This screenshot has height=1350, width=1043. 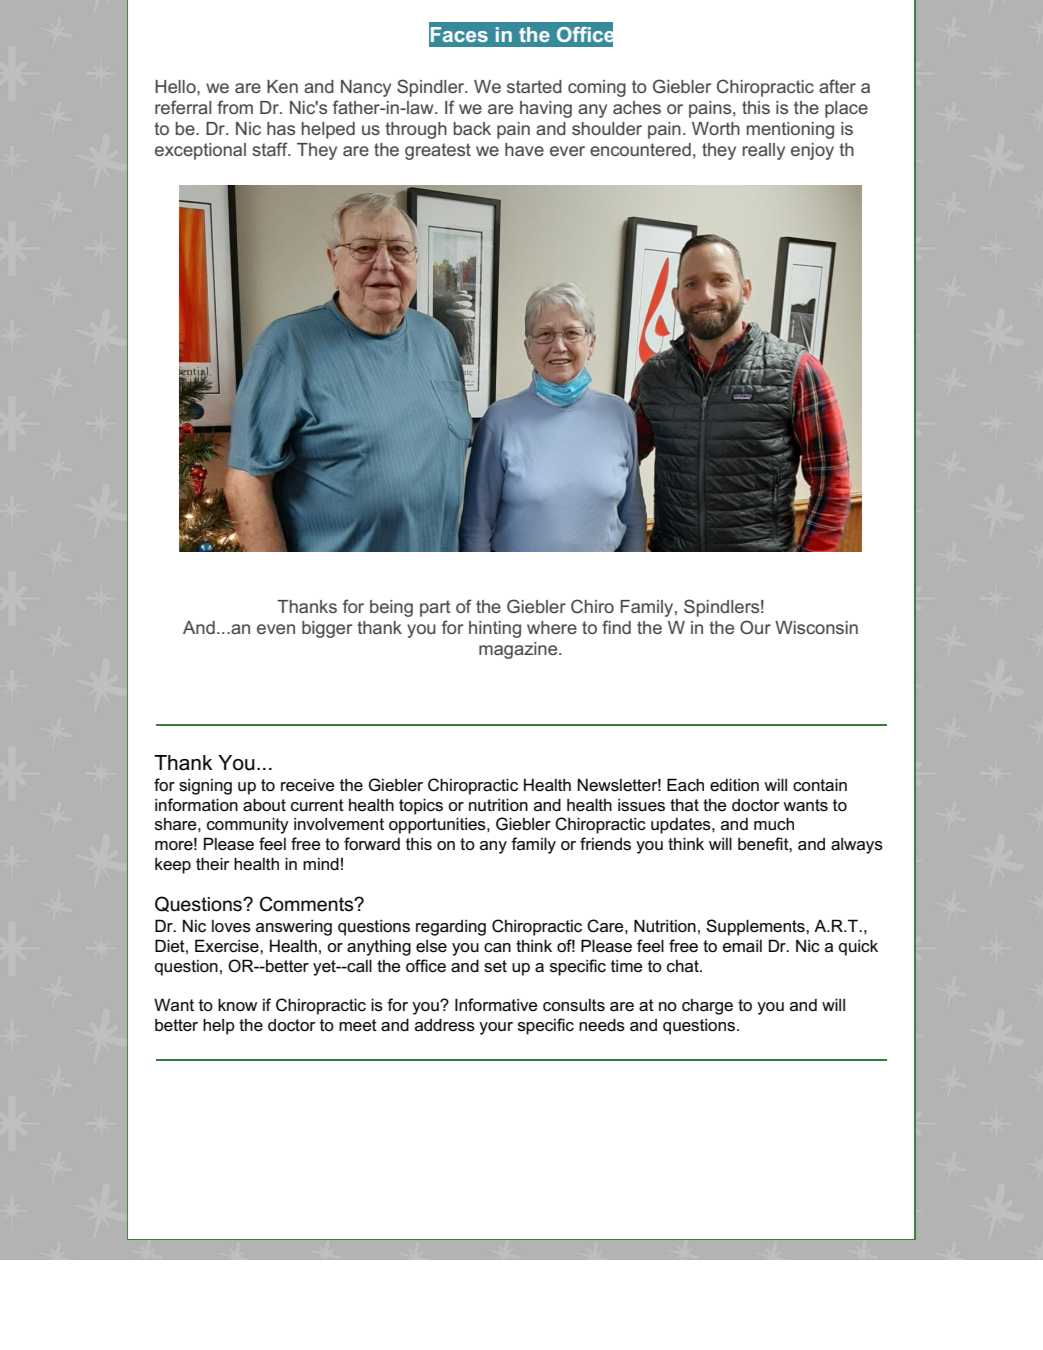 What do you see at coordinates (421, 806) in the screenshot?
I see `topics` at bounding box center [421, 806].
